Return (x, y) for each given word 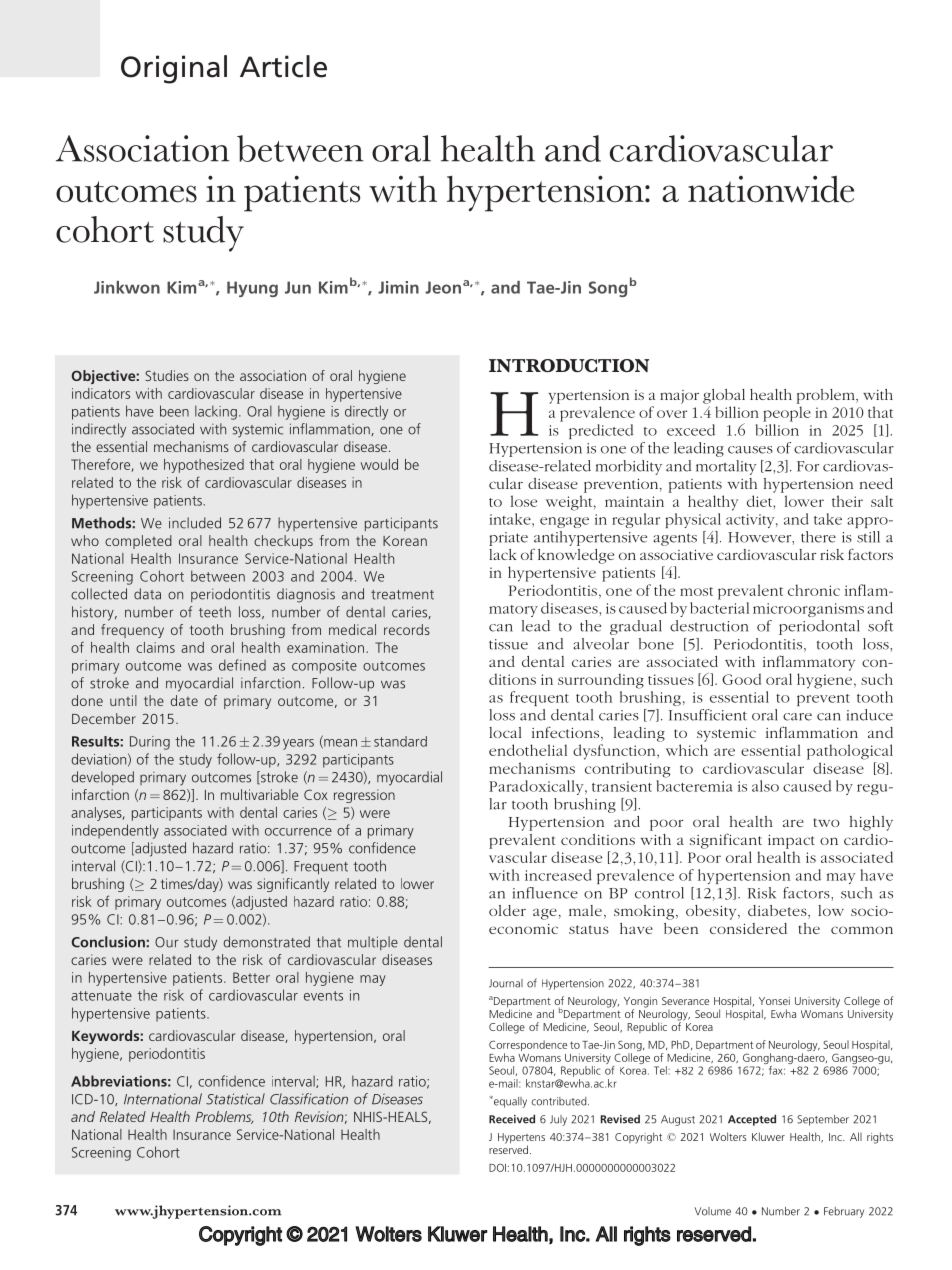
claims (155, 647)
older (507, 910)
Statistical (235, 1099)
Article (283, 66)
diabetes (778, 912)
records (407, 629)
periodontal (819, 627)
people (787, 414)
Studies (167, 375)
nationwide (771, 189)
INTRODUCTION (569, 365)
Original (174, 69)
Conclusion (109, 942)
